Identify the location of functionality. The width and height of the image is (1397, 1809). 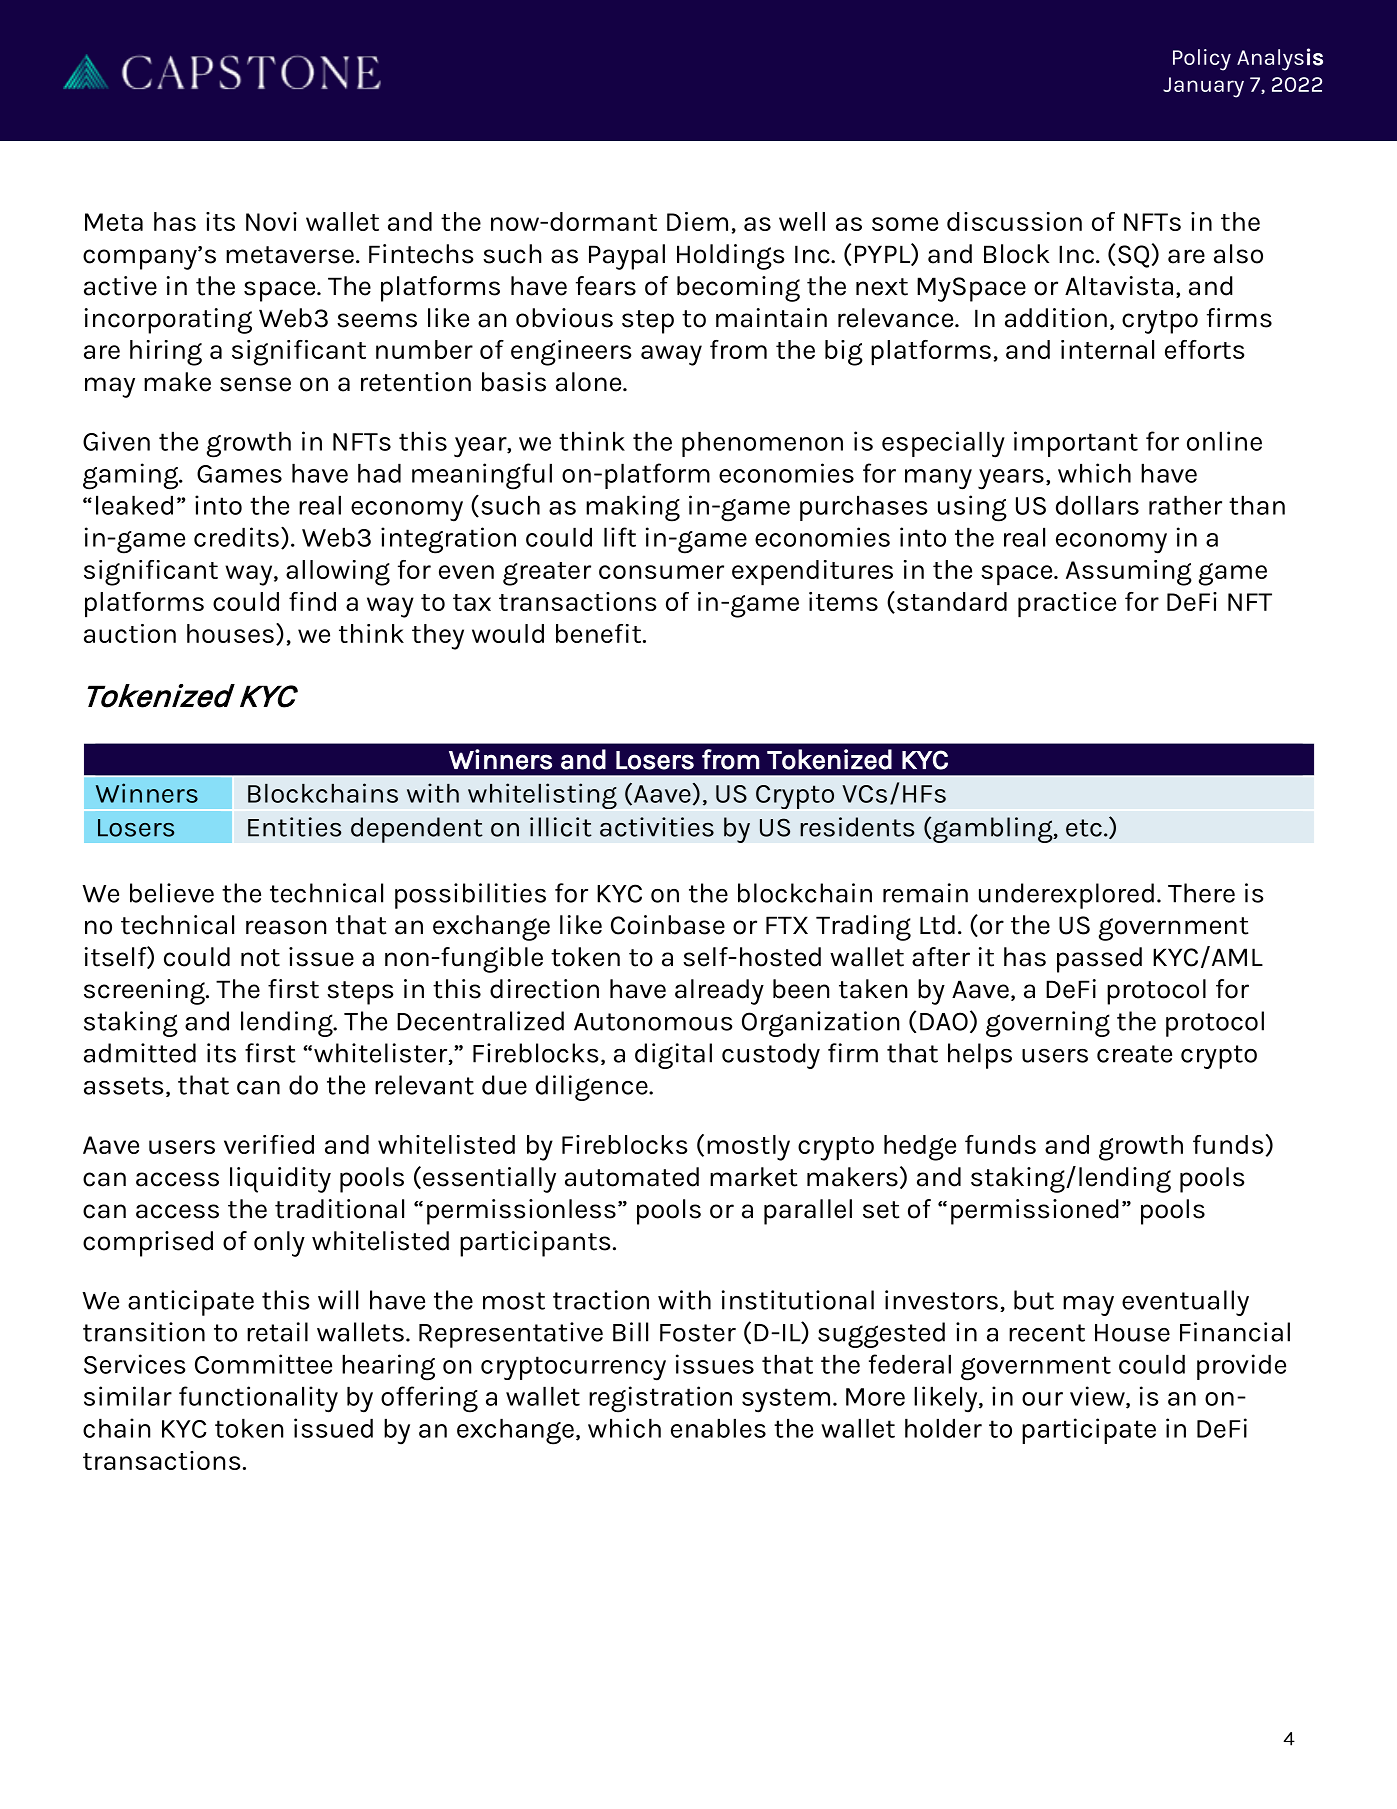
(258, 1399).
